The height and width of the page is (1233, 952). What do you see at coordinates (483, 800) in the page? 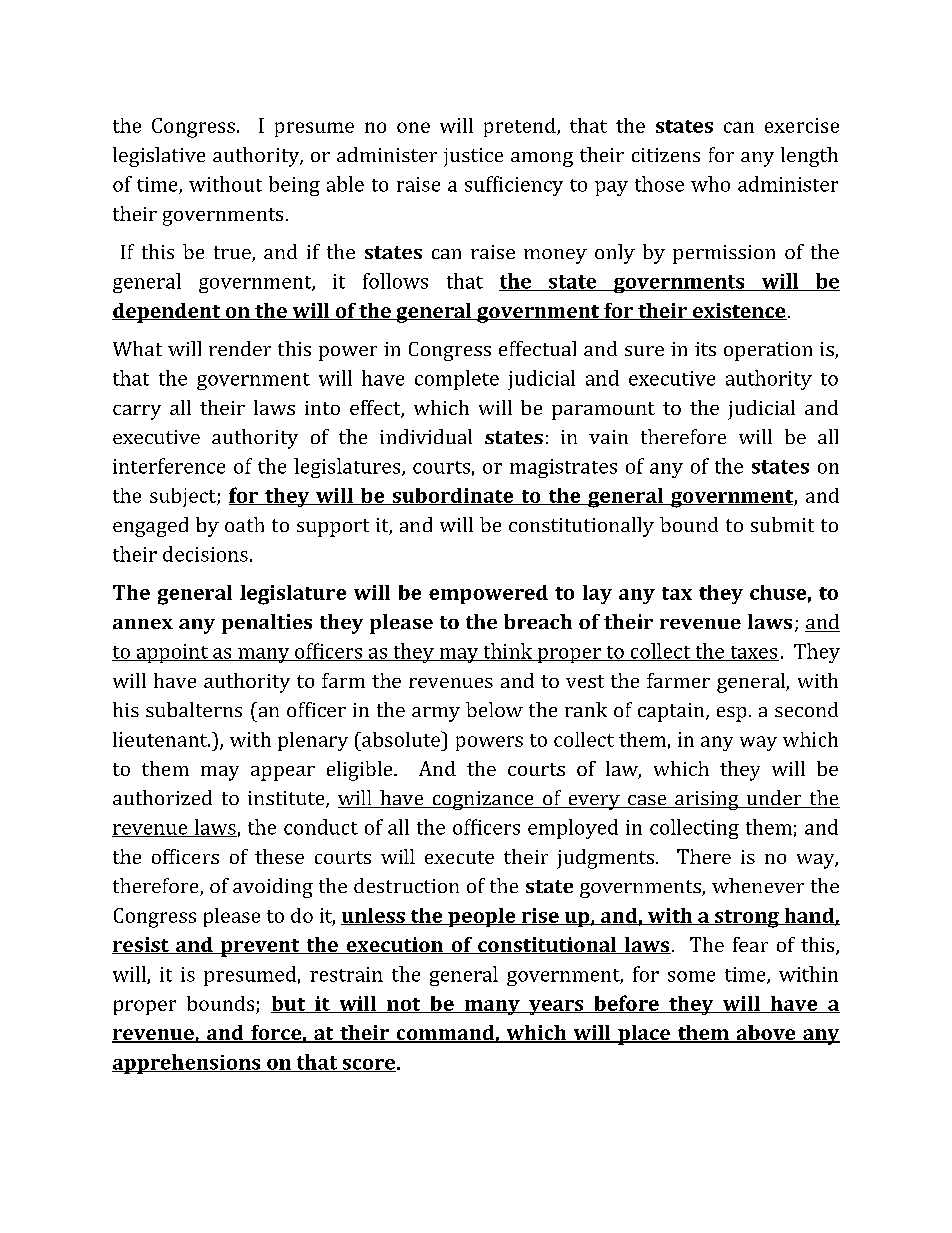
I see `cognizance` at bounding box center [483, 800].
